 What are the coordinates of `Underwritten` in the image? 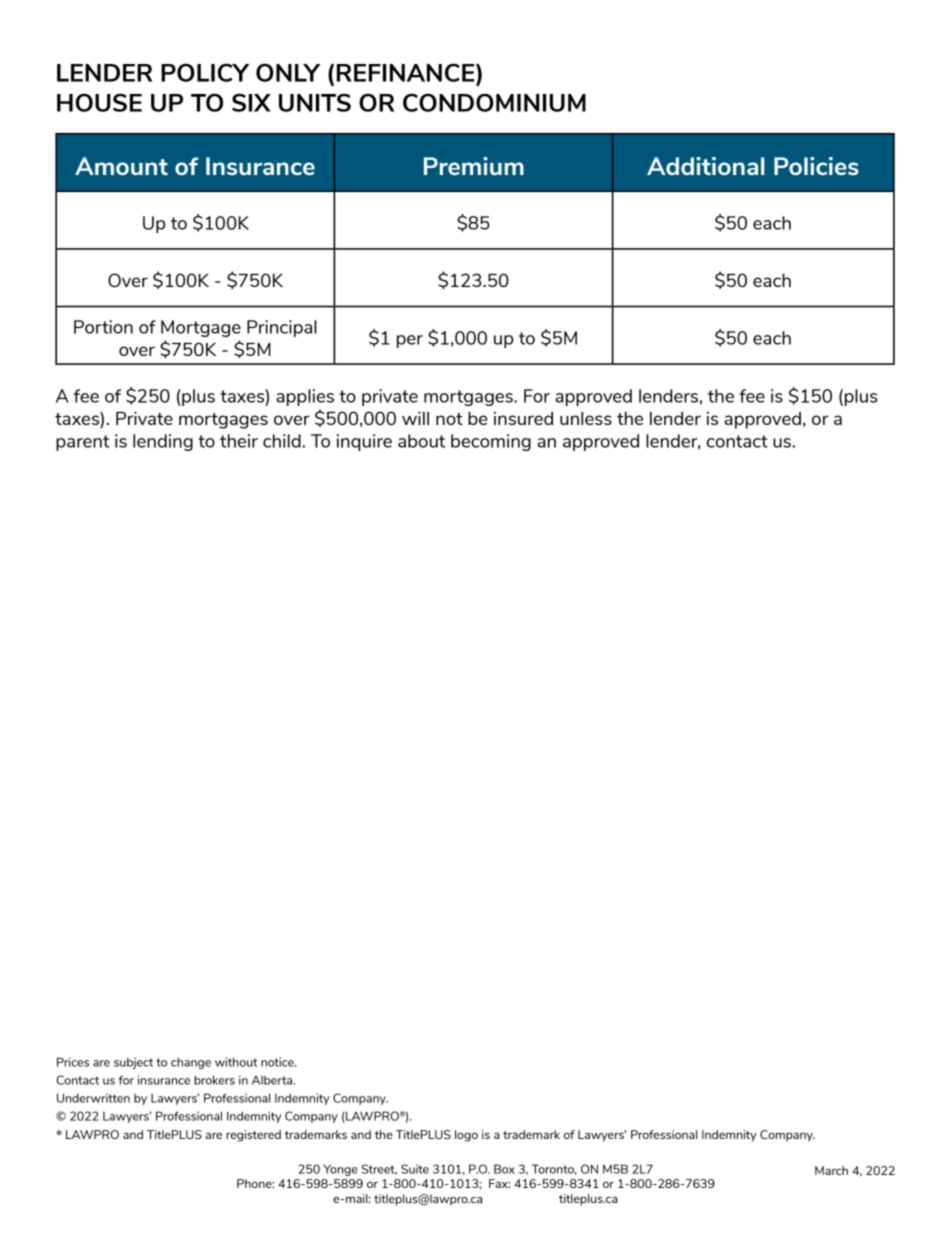 It's located at (93, 1098).
